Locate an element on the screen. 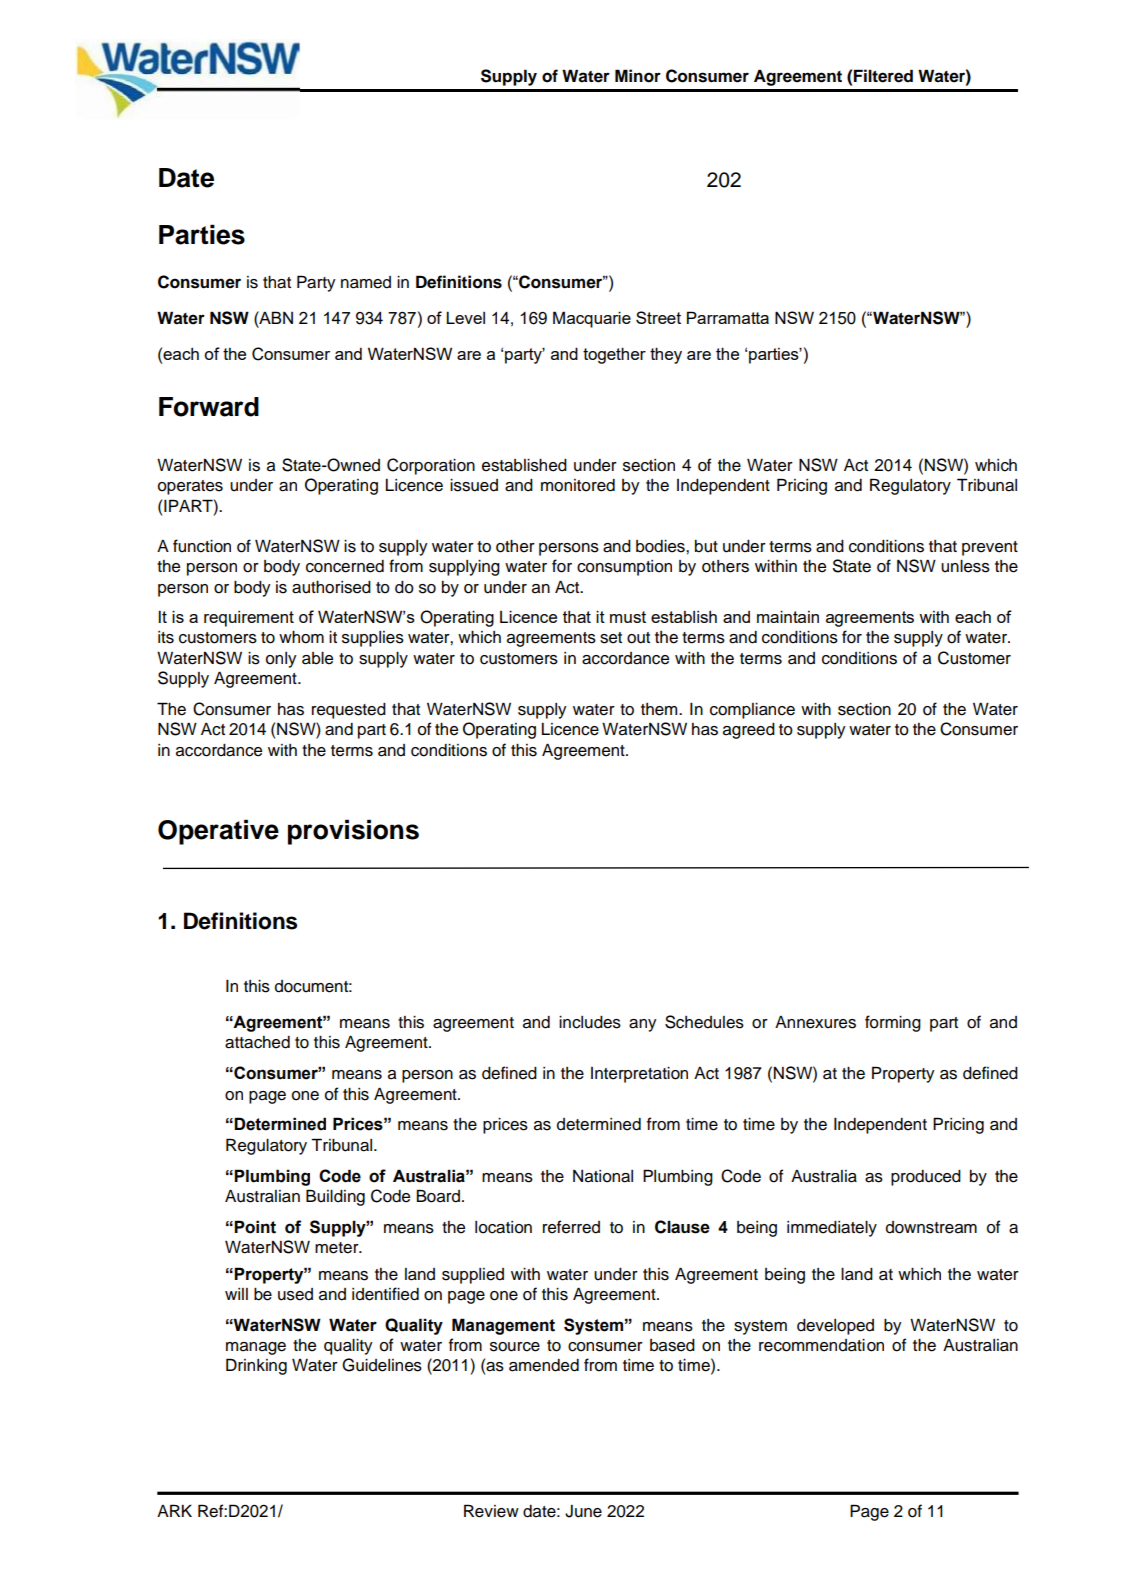 The height and width of the screenshot is (1586, 1122). named is located at coordinates (366, 282).
